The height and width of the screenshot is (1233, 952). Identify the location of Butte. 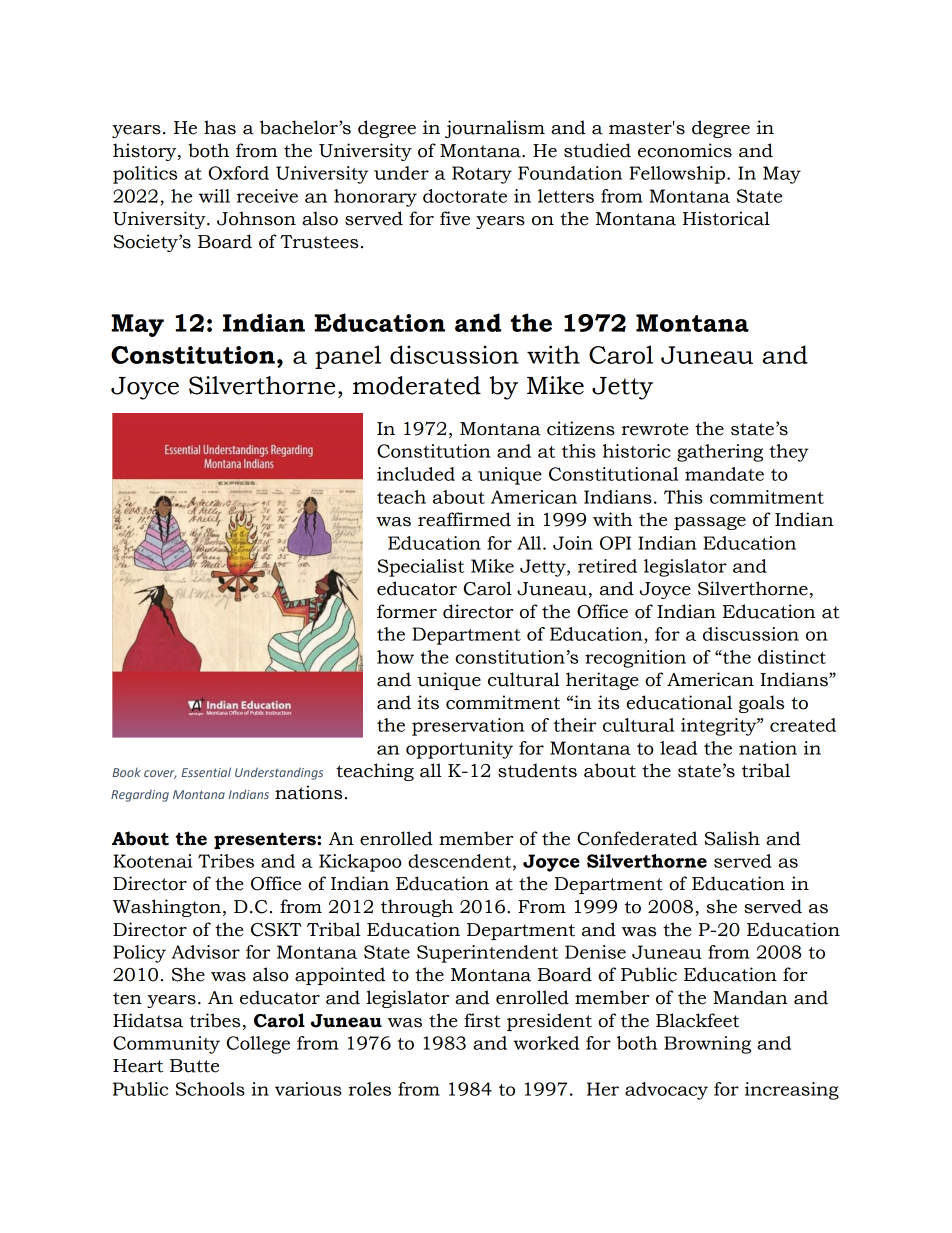
(194, 1066).
